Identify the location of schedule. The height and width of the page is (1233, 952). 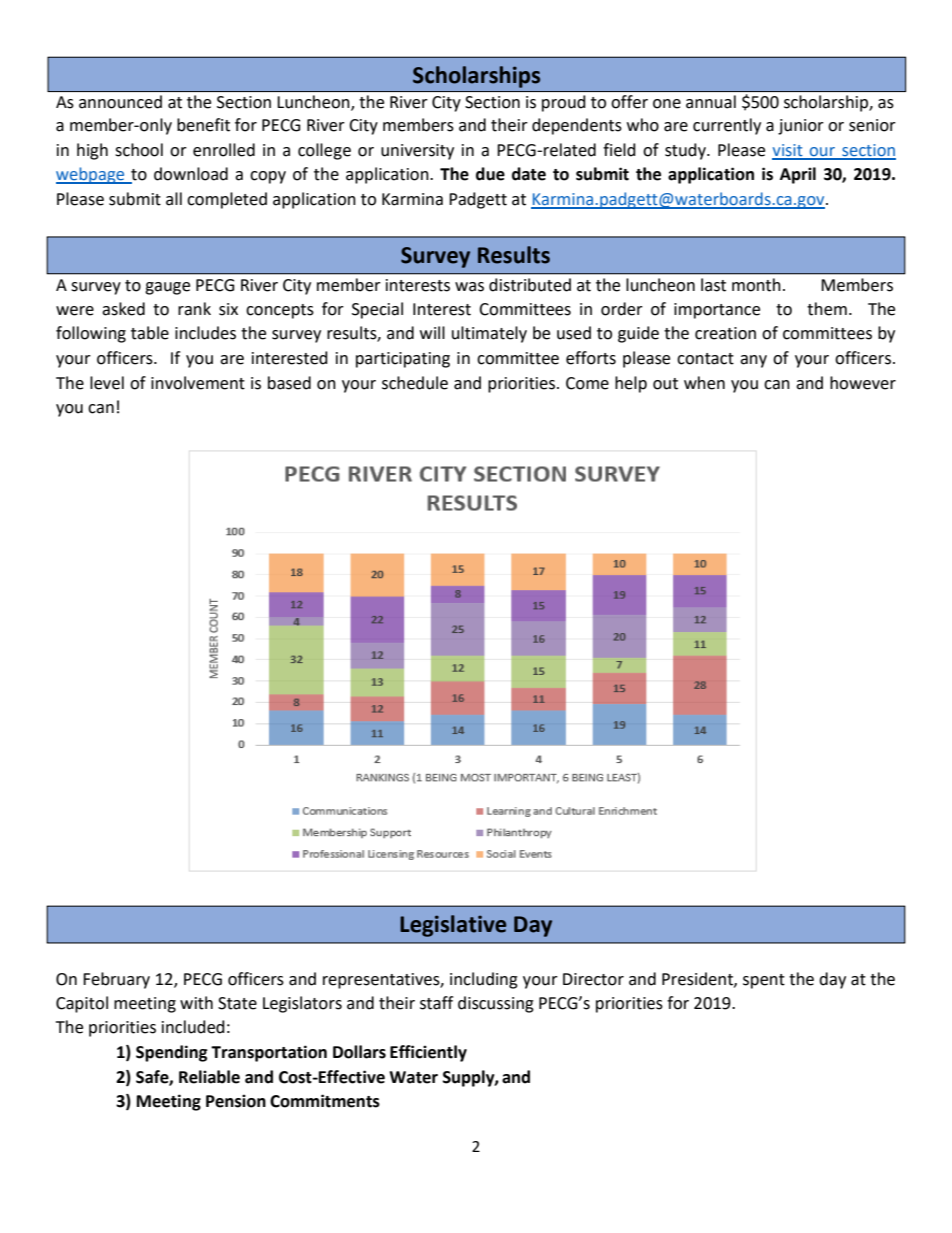
(415, 383).
